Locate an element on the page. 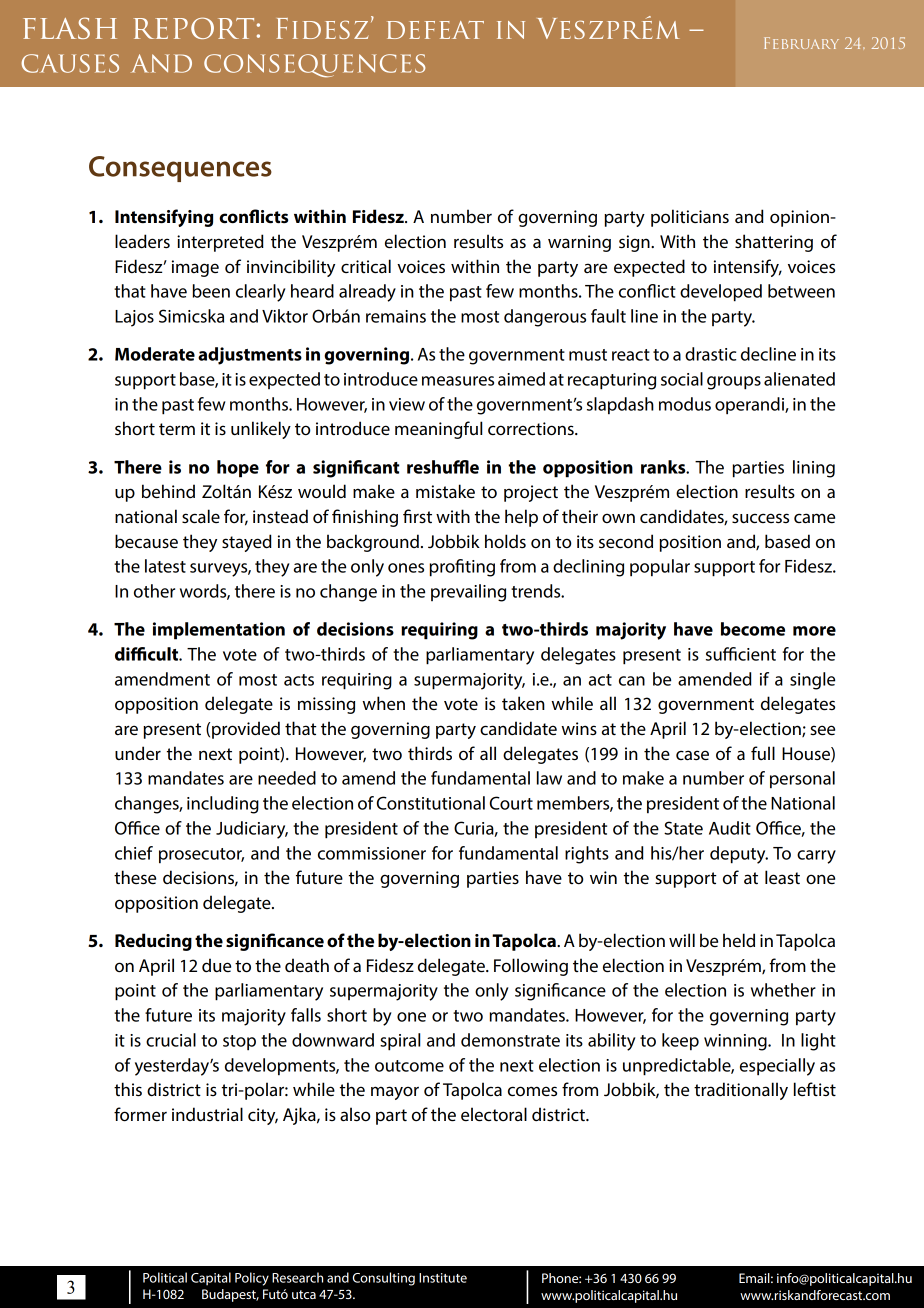  Policy is located at coordinates (252, 1279).
